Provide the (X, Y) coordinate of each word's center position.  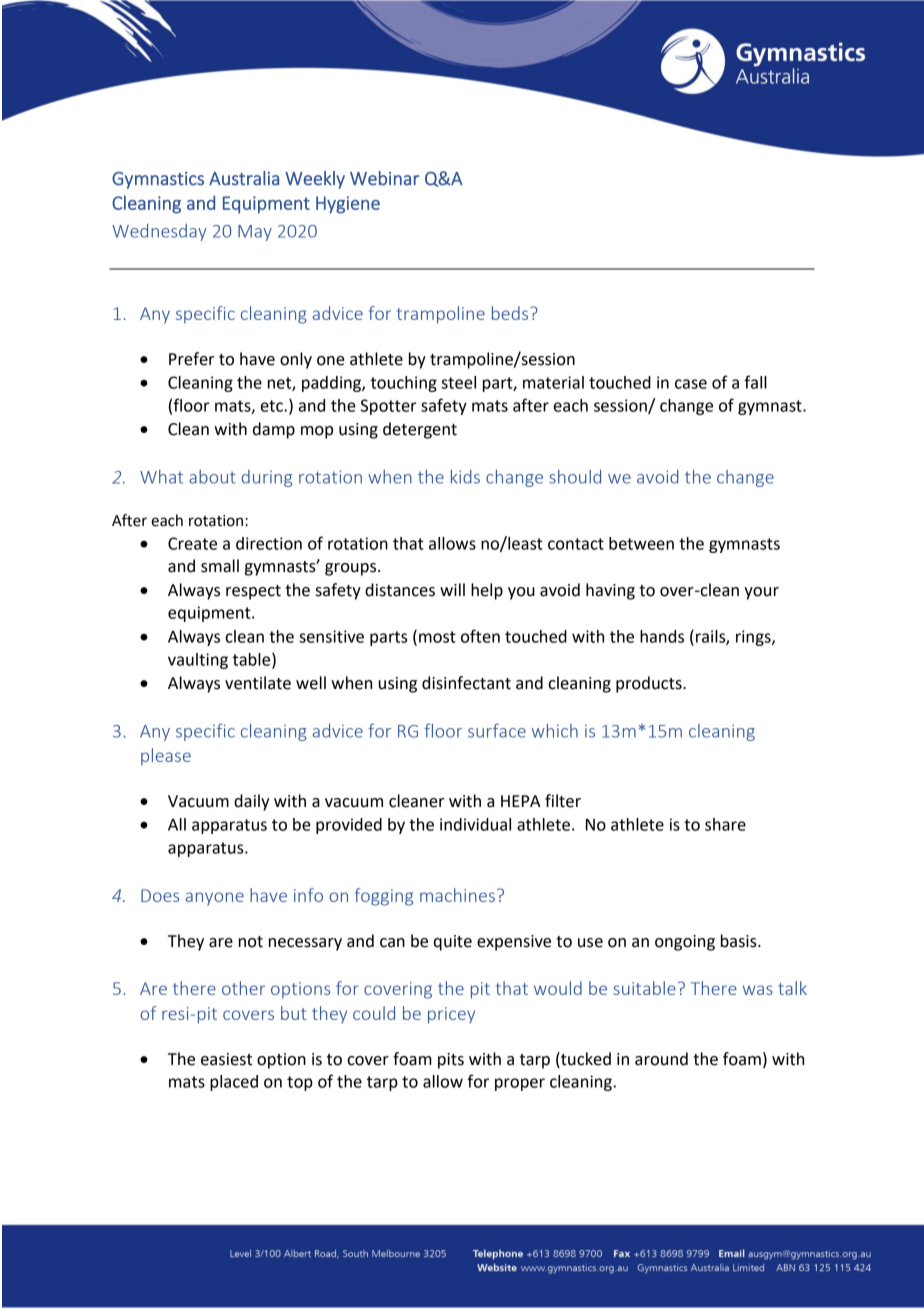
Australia (244, 178)
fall (755, 382)
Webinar (384, 178)
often (480, 636)
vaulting (198, 661)
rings (754, 638)
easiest (226, 1059)
